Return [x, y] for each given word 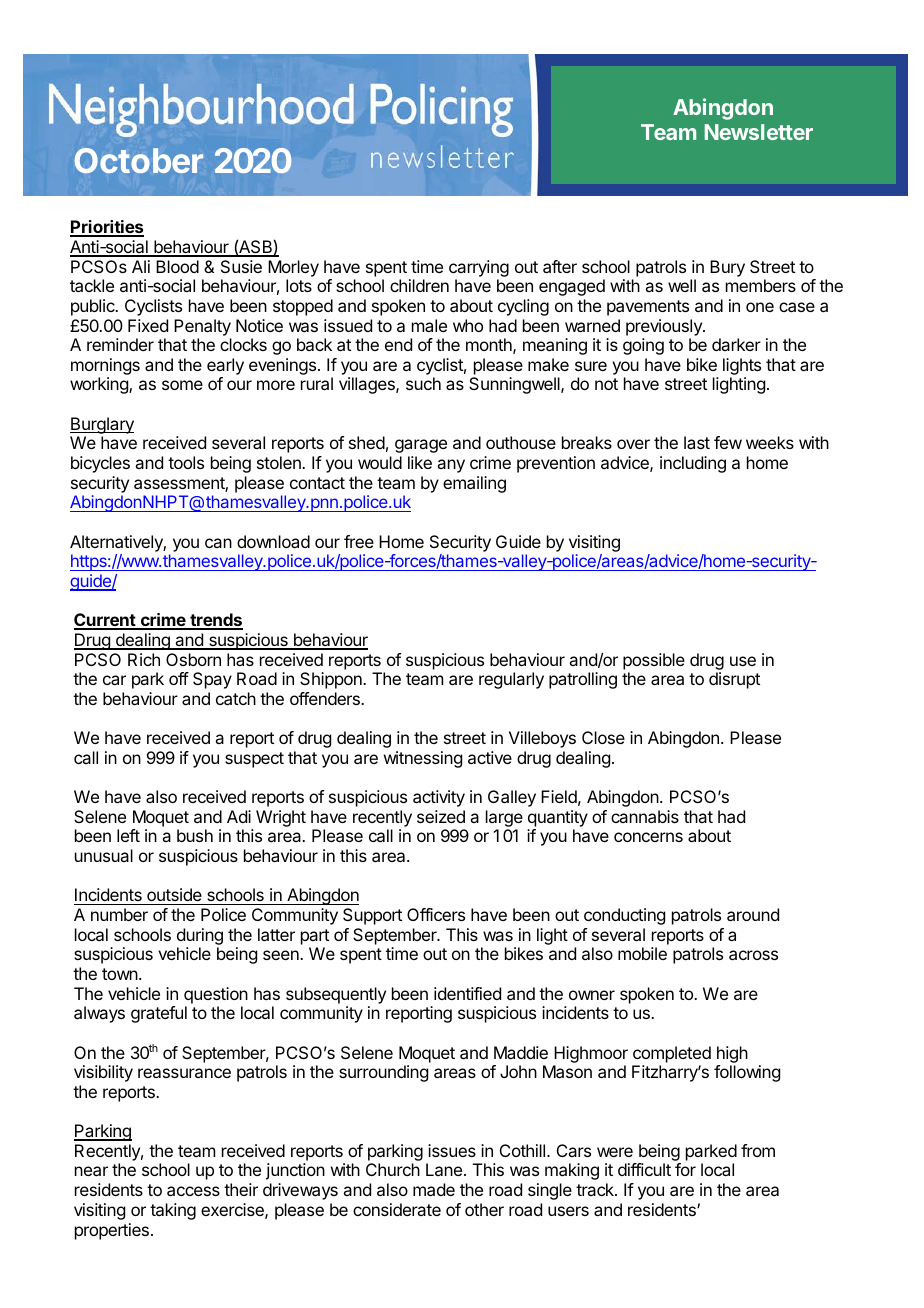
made [434, 1189]
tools [186, 462]
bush [195, 835]
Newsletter [759, 132]
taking [173, 1211]
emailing [474, 484]
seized [441, 816]
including [693, 464]
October [139, 160]
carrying [479, 268]
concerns [648, 837]
